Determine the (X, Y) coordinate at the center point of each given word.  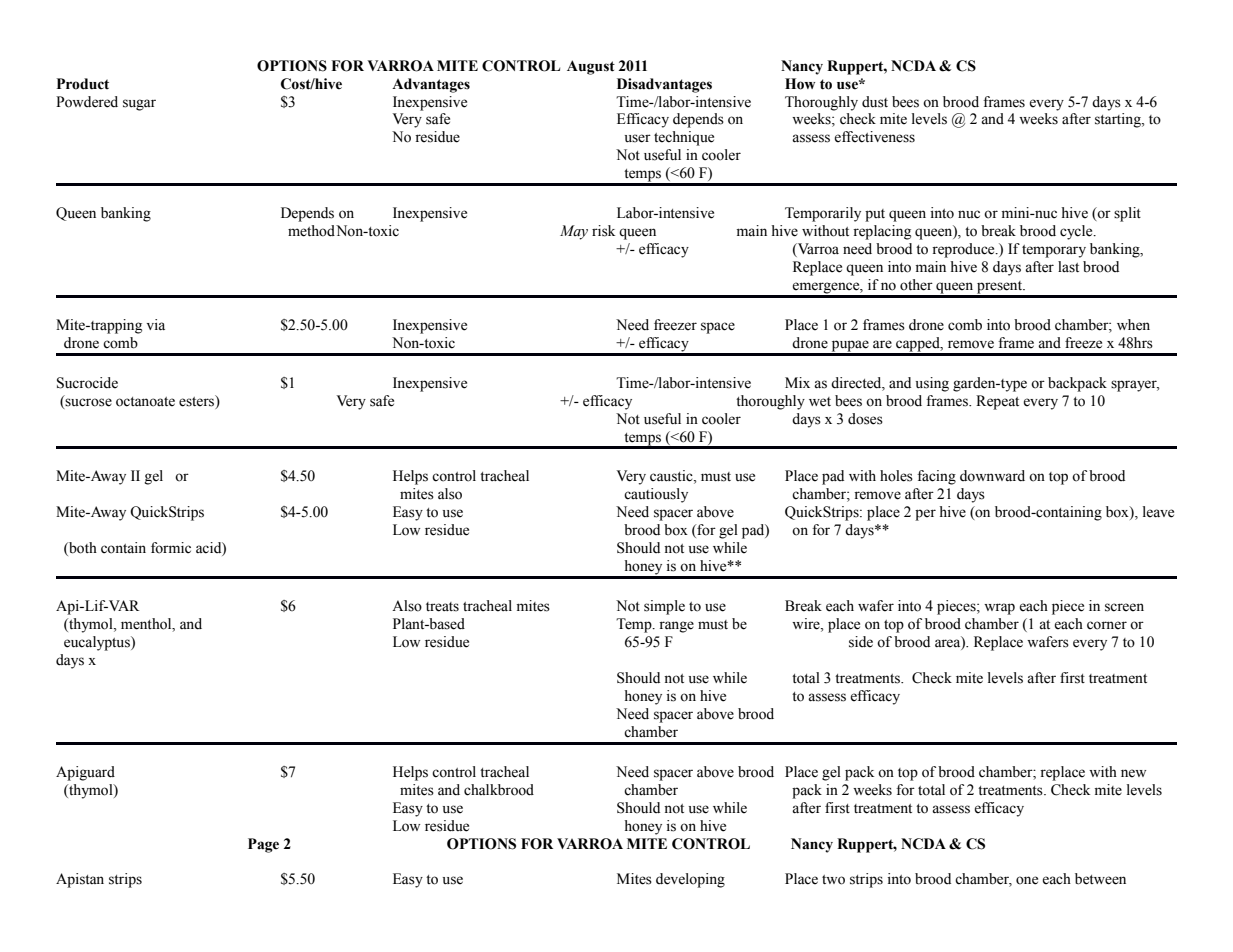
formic (171, 548)
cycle (1077, 232)
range (676, 627)
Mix (797, 382)
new (1133, 773)
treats (442, 607)
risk (603, 231)
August (591, 67)
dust (875, 102)
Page (263, 845)
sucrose (88, 402)
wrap (999, 609)
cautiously (656, 495)
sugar (139, 105)
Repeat (997, 402)
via (155, 325)
